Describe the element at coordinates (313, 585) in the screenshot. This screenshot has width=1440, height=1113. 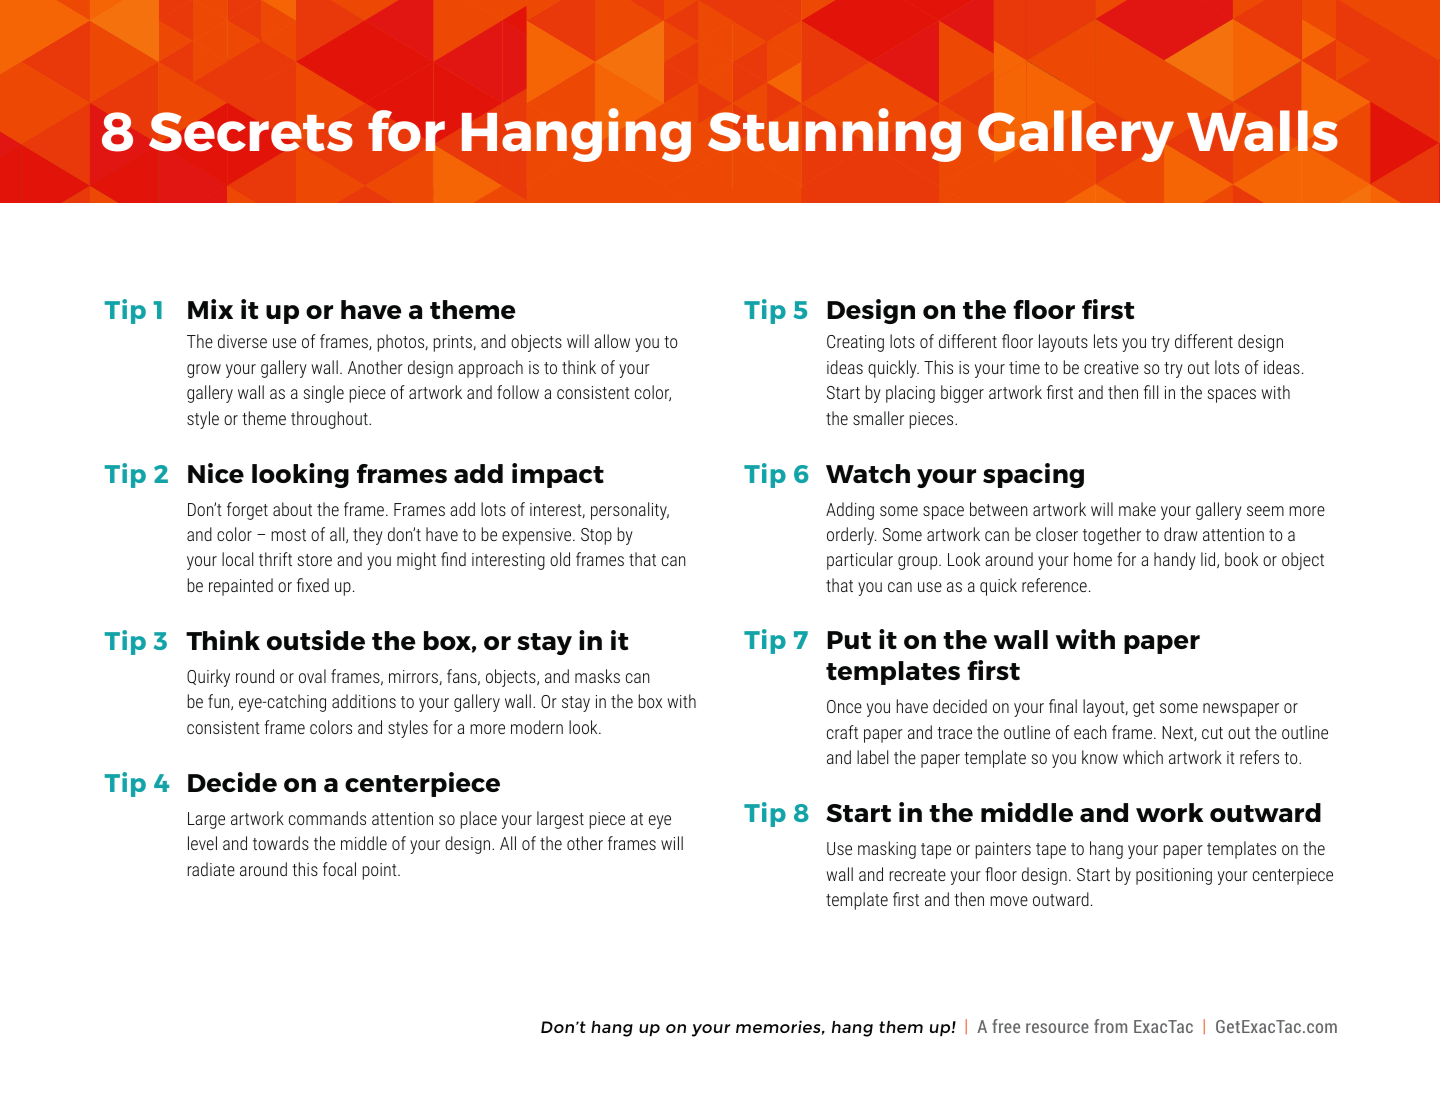
I see `fixed` at that location.
